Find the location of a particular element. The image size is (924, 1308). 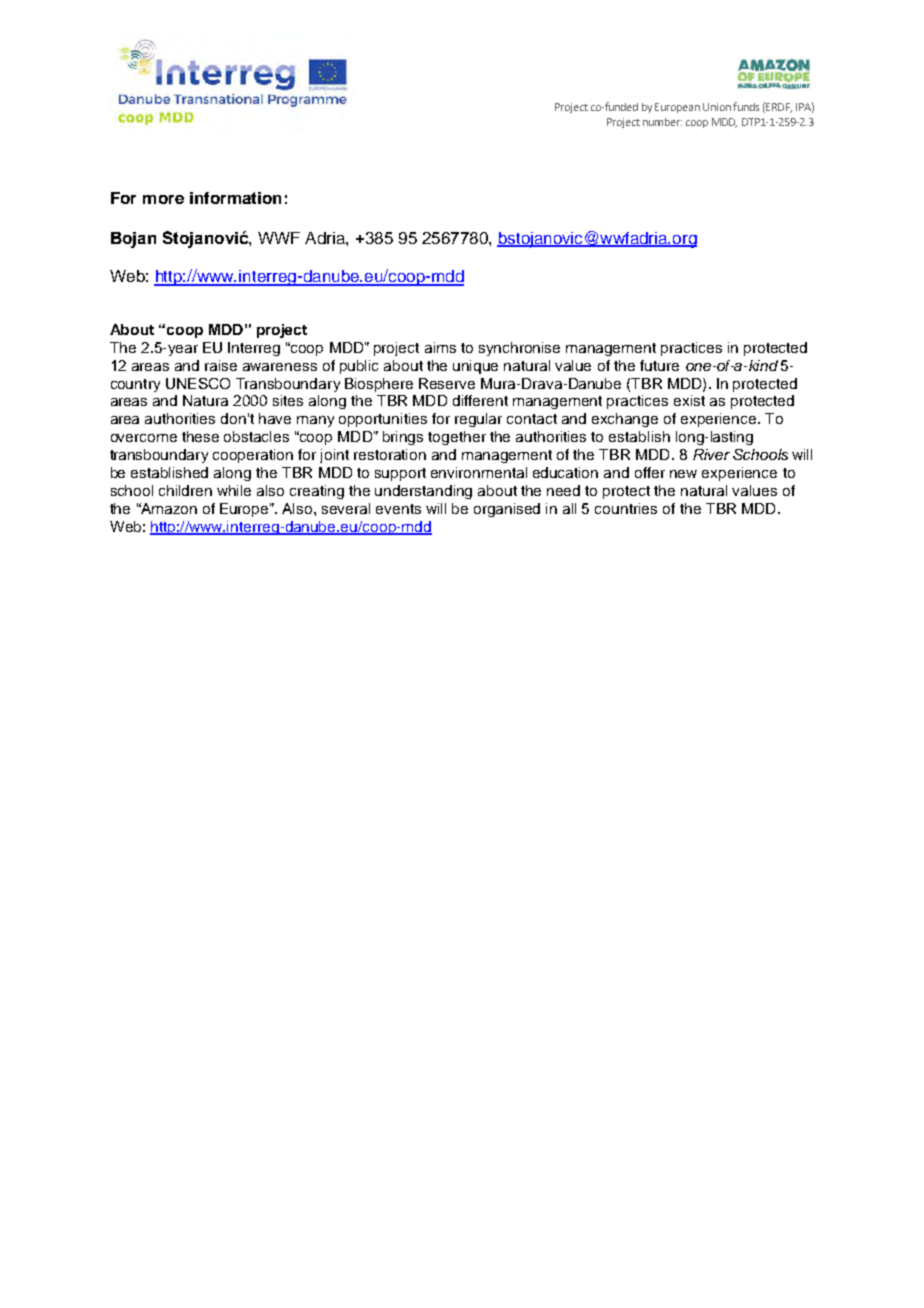

Union is located at coordinates (717, 107).
